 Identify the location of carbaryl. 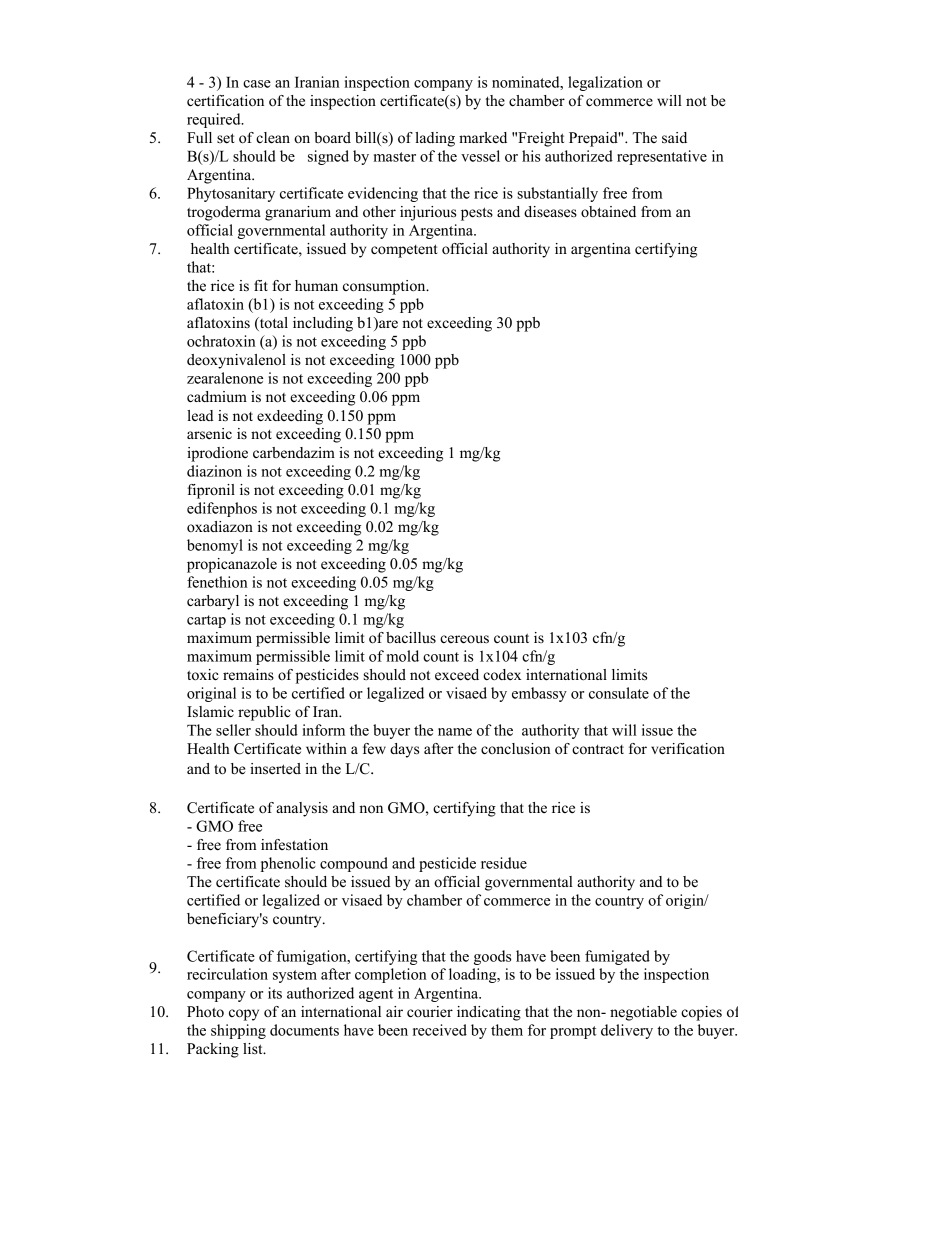
(213, 602).
